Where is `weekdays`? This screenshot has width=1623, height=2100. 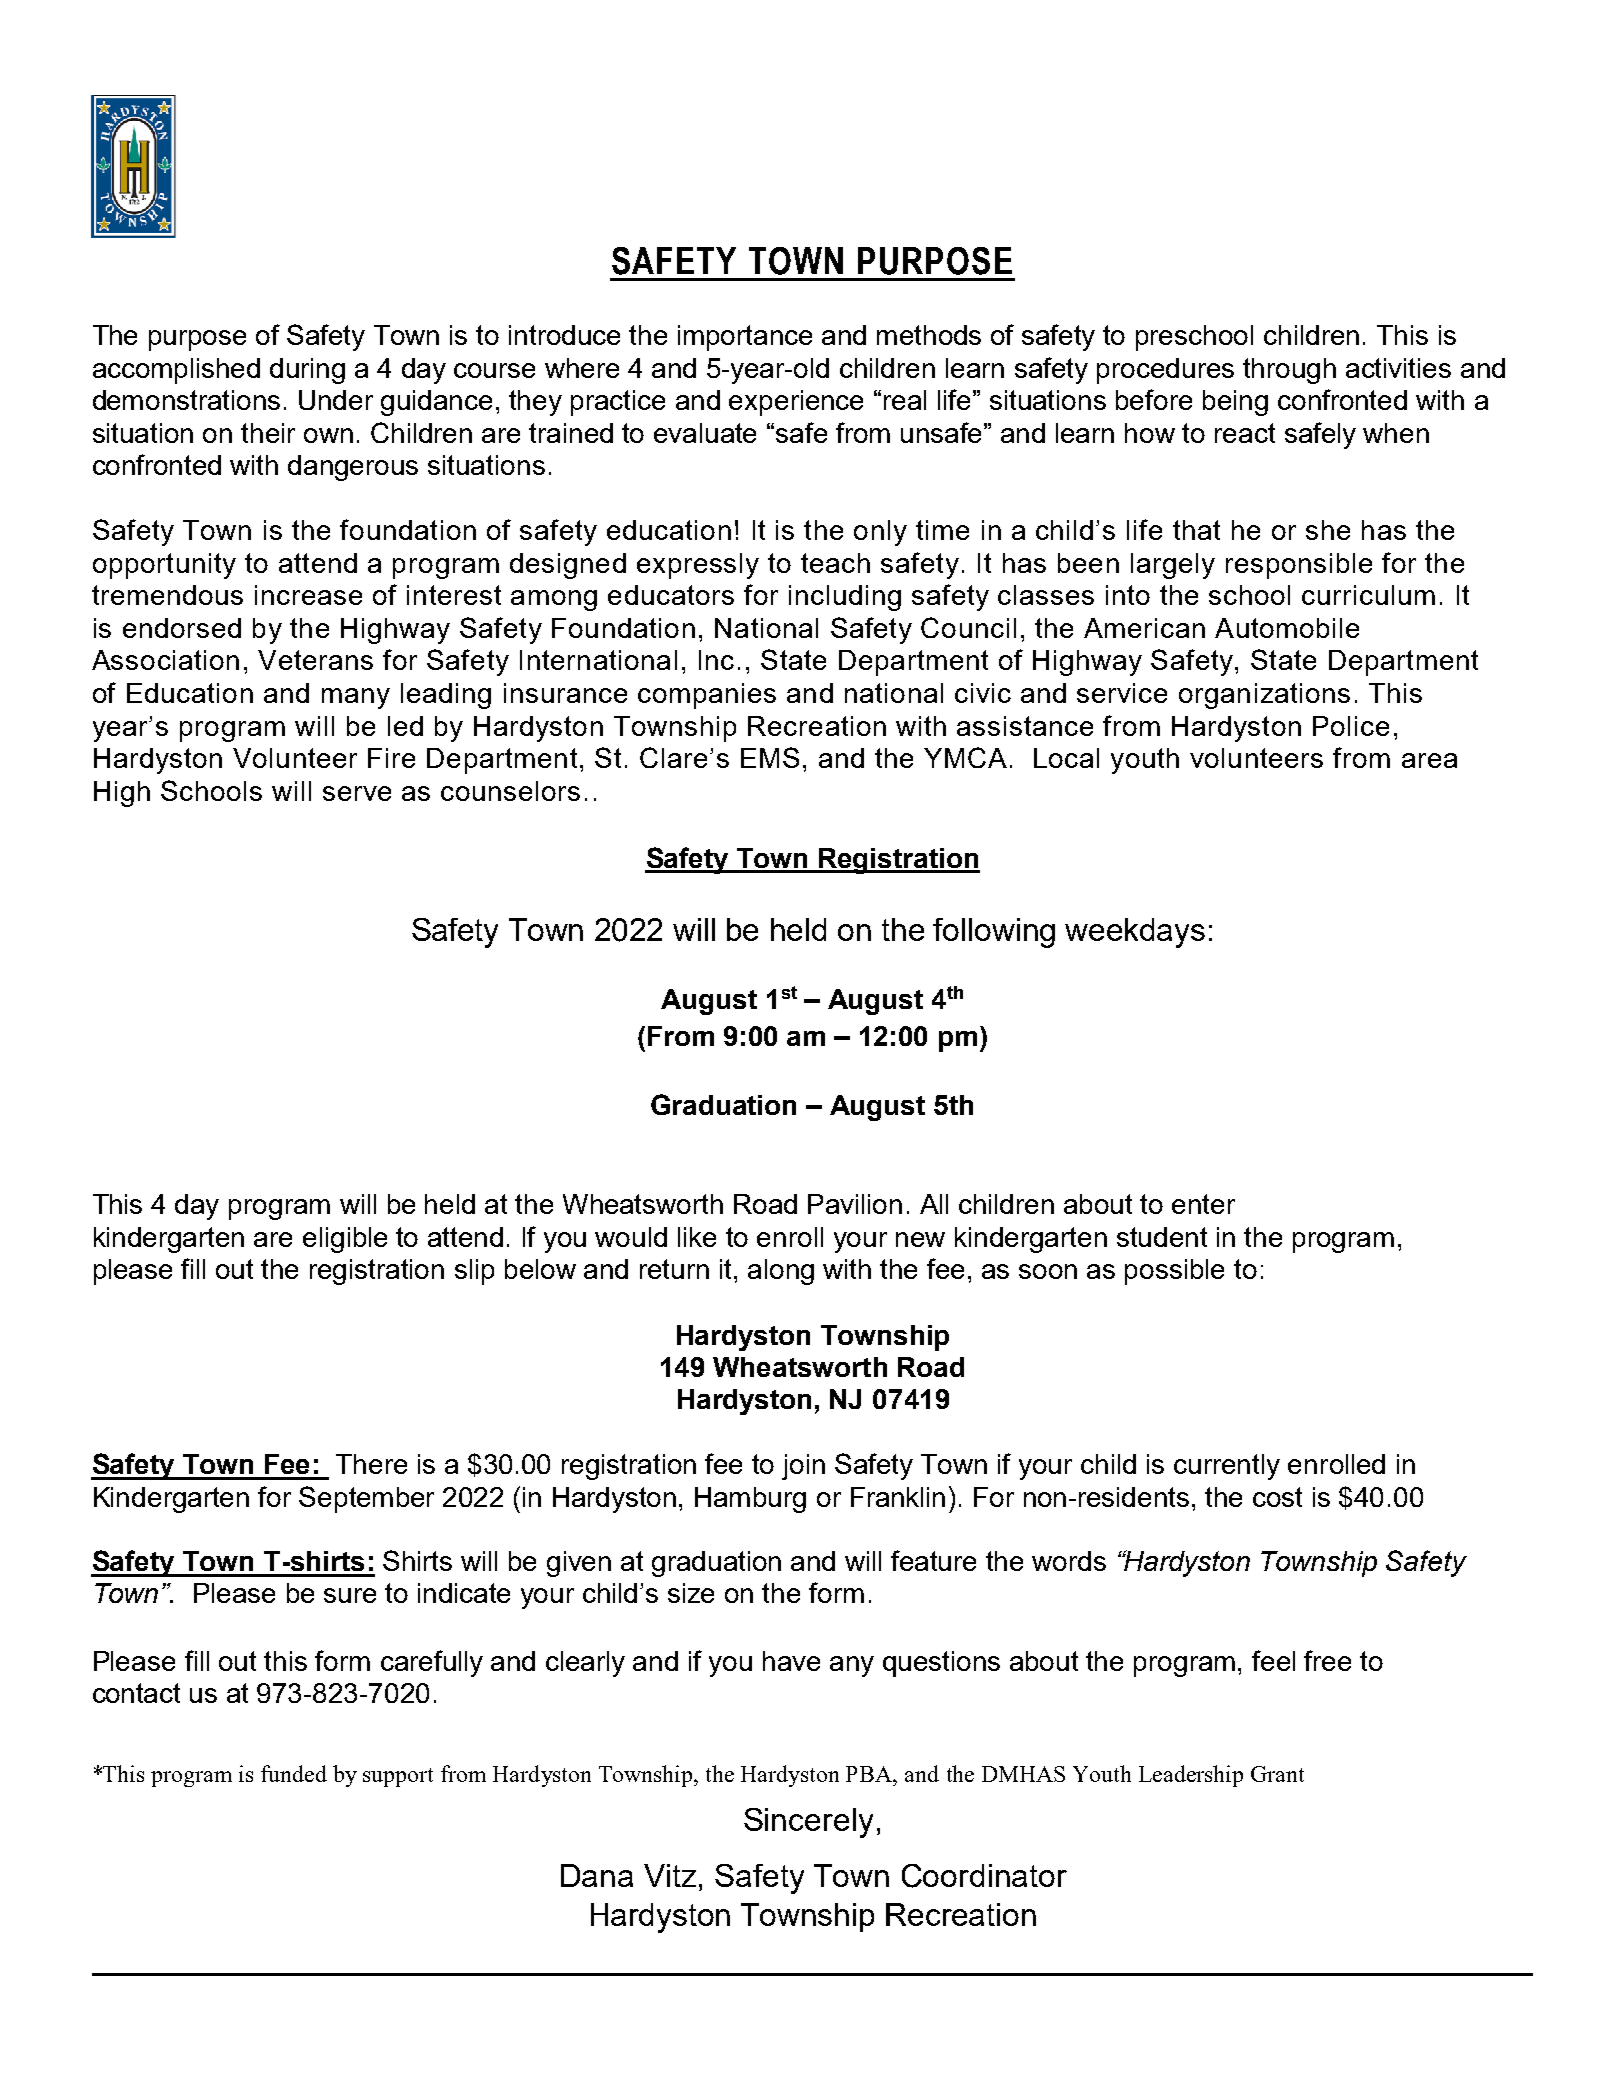 weekdays is located at coordinates (1135, 933).
